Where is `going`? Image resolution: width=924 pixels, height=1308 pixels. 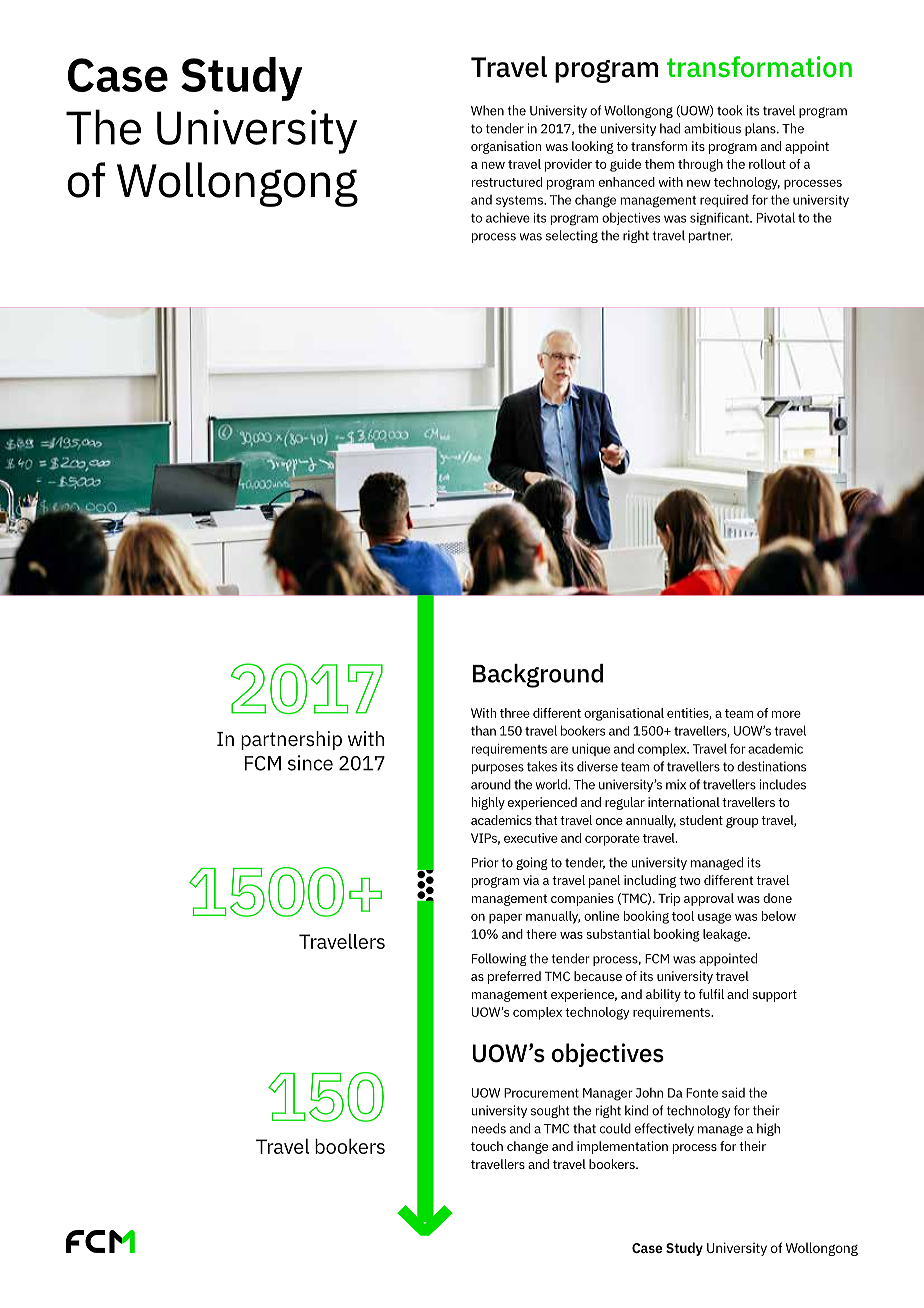
going is located at coordinates (532, 863).
